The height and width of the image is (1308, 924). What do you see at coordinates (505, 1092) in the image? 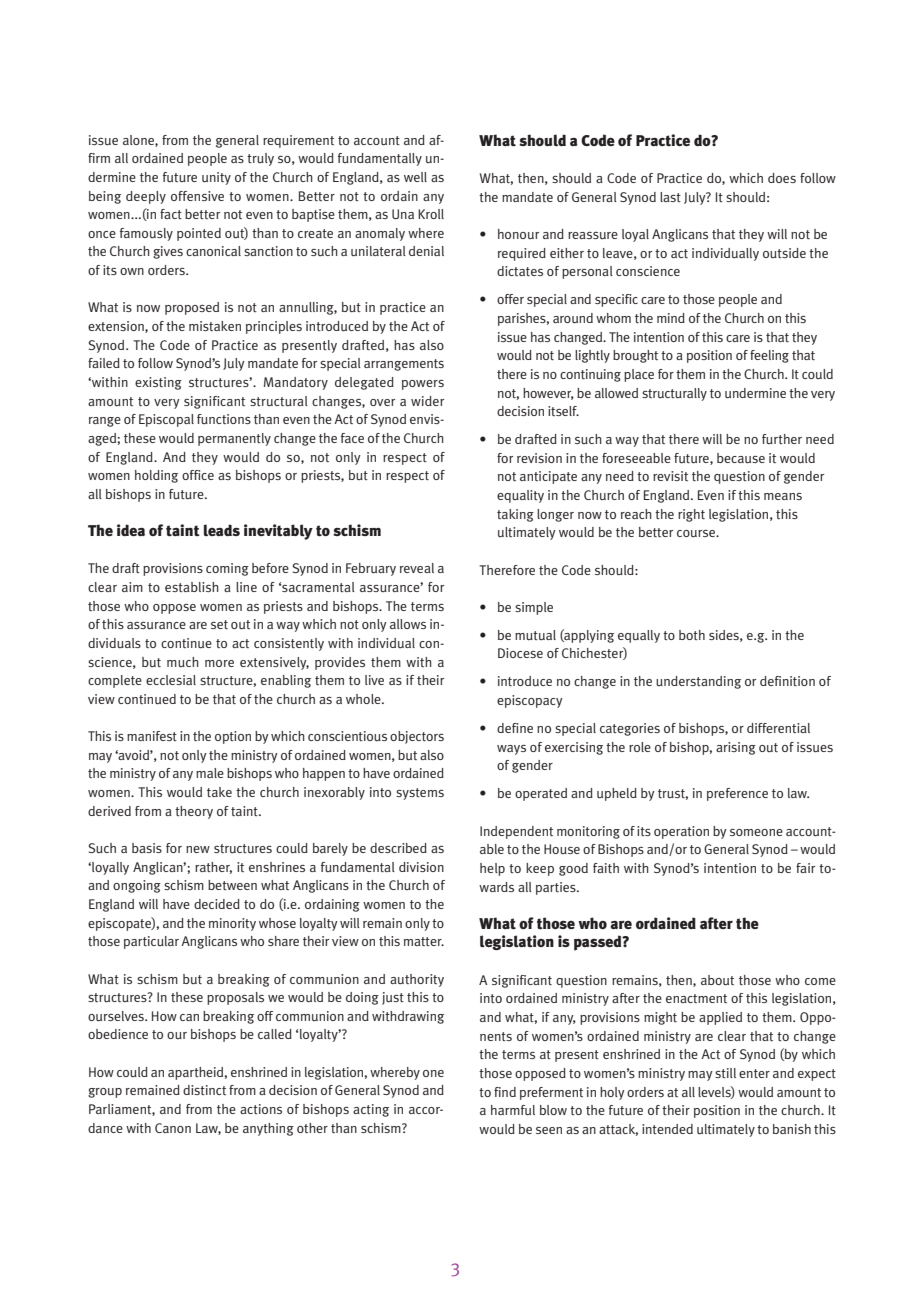
I see `find` at bounding box center [505, 1092].
